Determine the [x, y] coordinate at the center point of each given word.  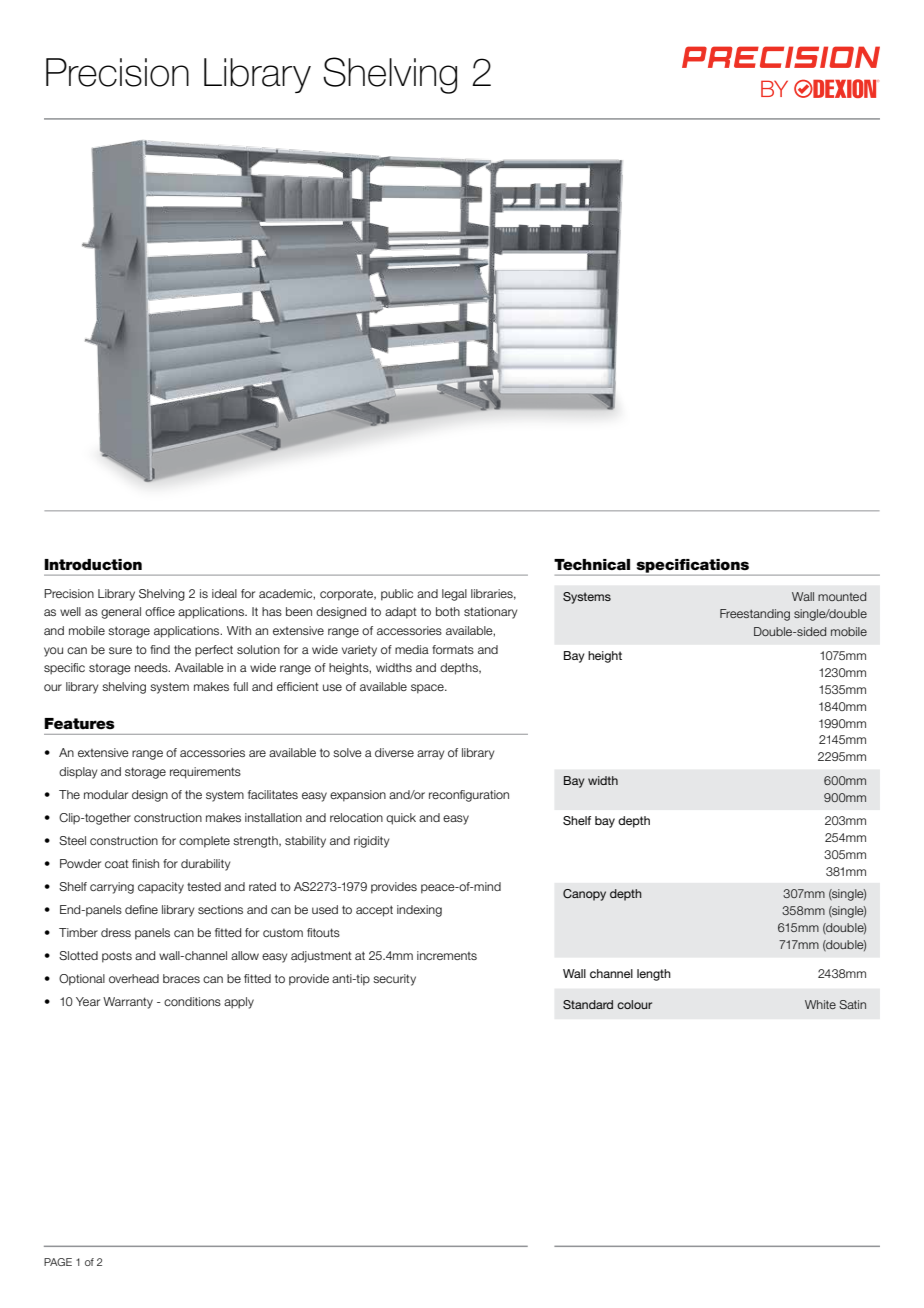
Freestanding [755, 615]
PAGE [58, 1262]
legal [454, 595]
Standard [588, 1004]
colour [634, 1004]
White [820, 1004]
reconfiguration [469, 796]
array [430, 755]
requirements [205, 773]
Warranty [128, 1003]
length [654, 975]
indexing [419, 911]
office [160, 611]
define [141, 909]
